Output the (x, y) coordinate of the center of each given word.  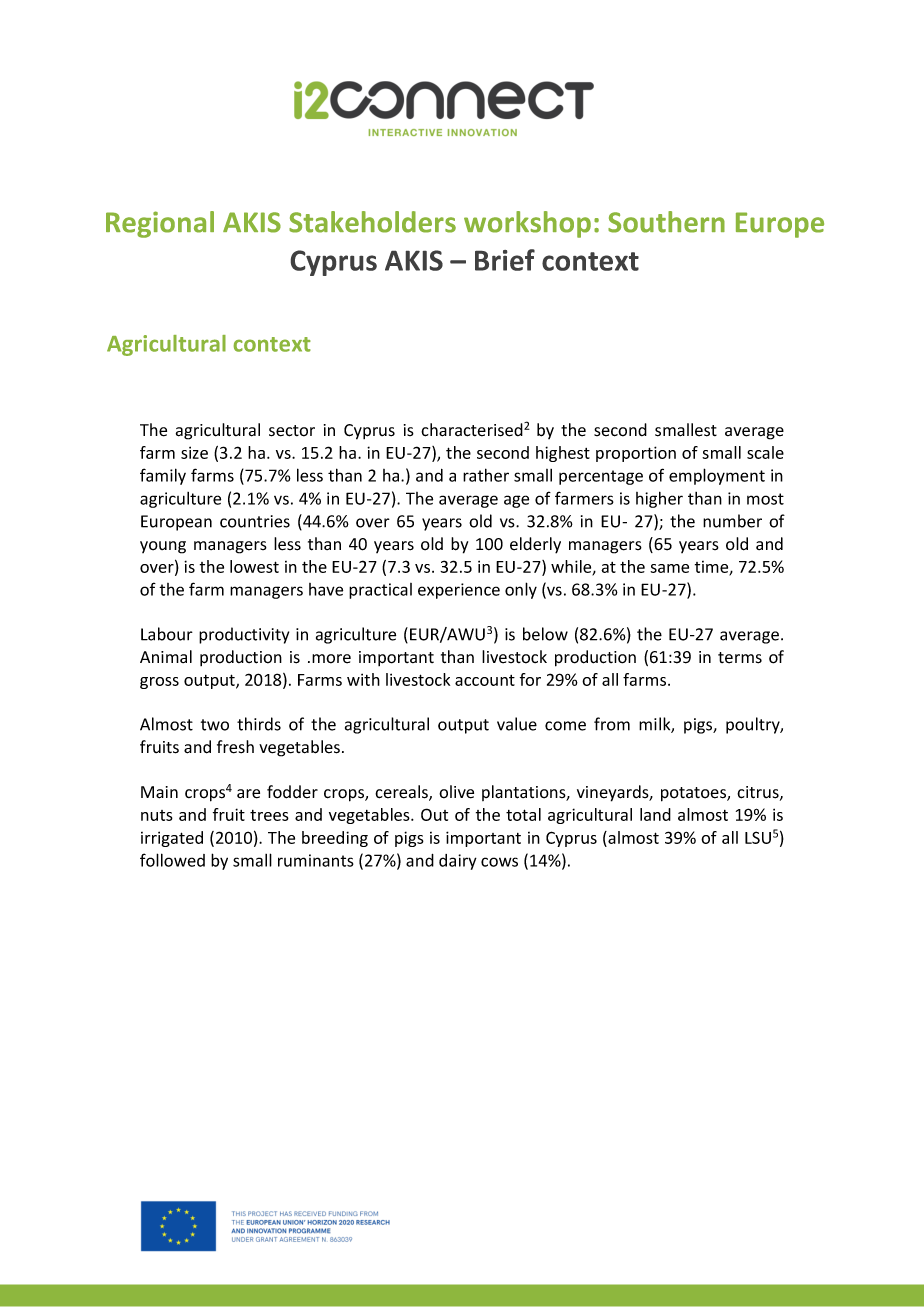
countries (255, 521)
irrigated (172, 839)
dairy (458, 862)
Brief (505, 260)
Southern (666, 222)
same (669, 568)
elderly (535, 545)
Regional (160, 224)
